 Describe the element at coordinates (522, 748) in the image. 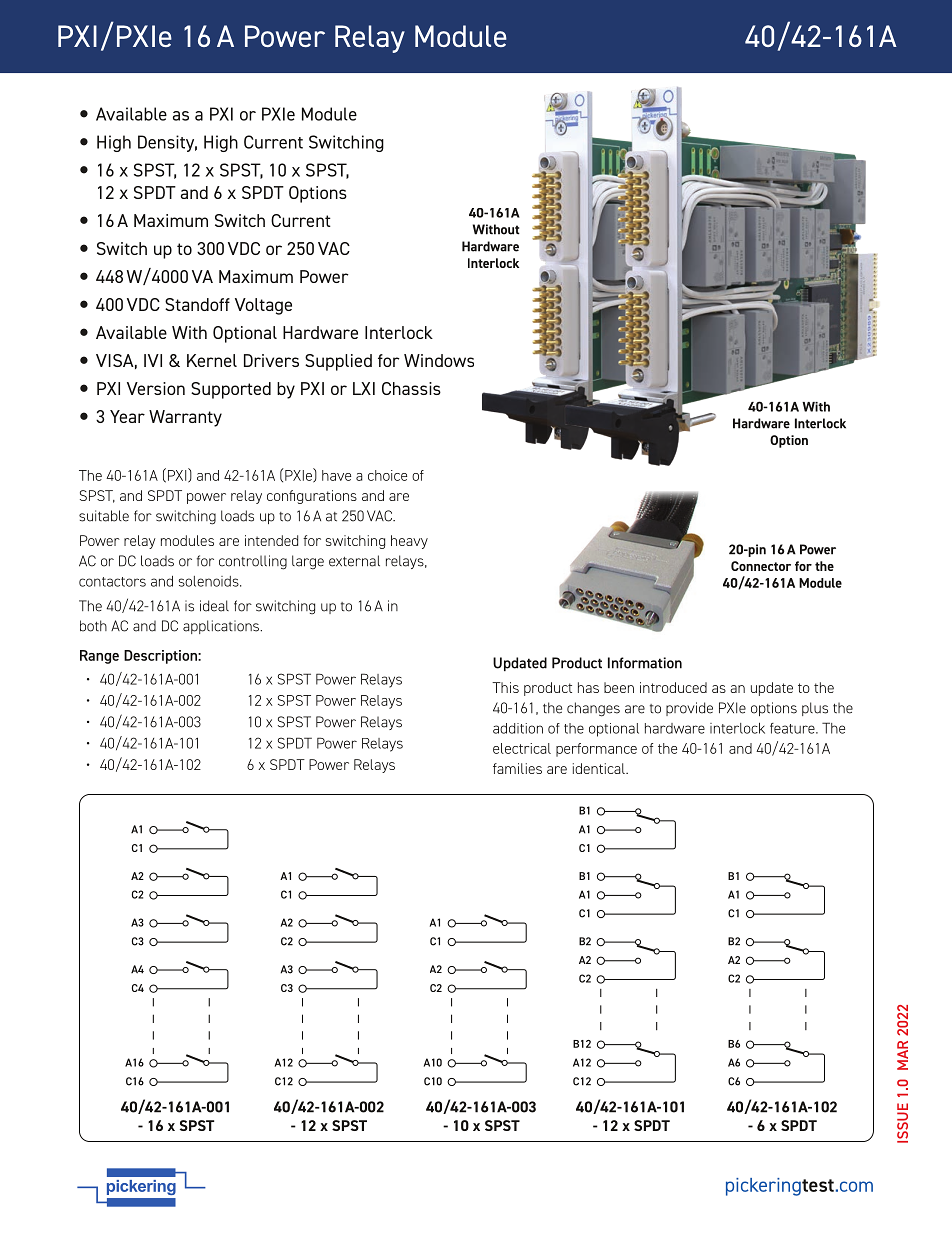

I see `electrical` at that location.
